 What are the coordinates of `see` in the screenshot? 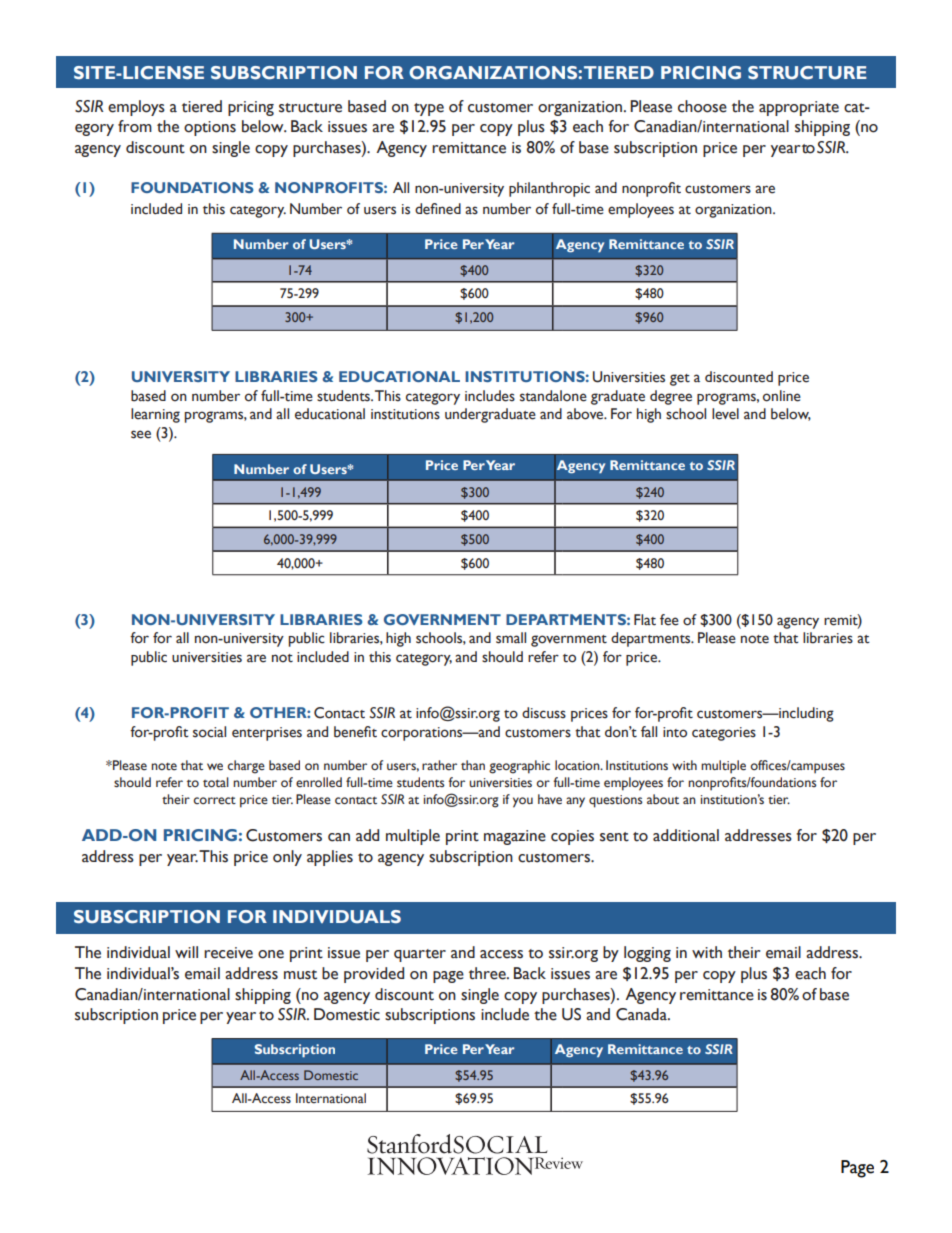 It's located at (141, 434).
